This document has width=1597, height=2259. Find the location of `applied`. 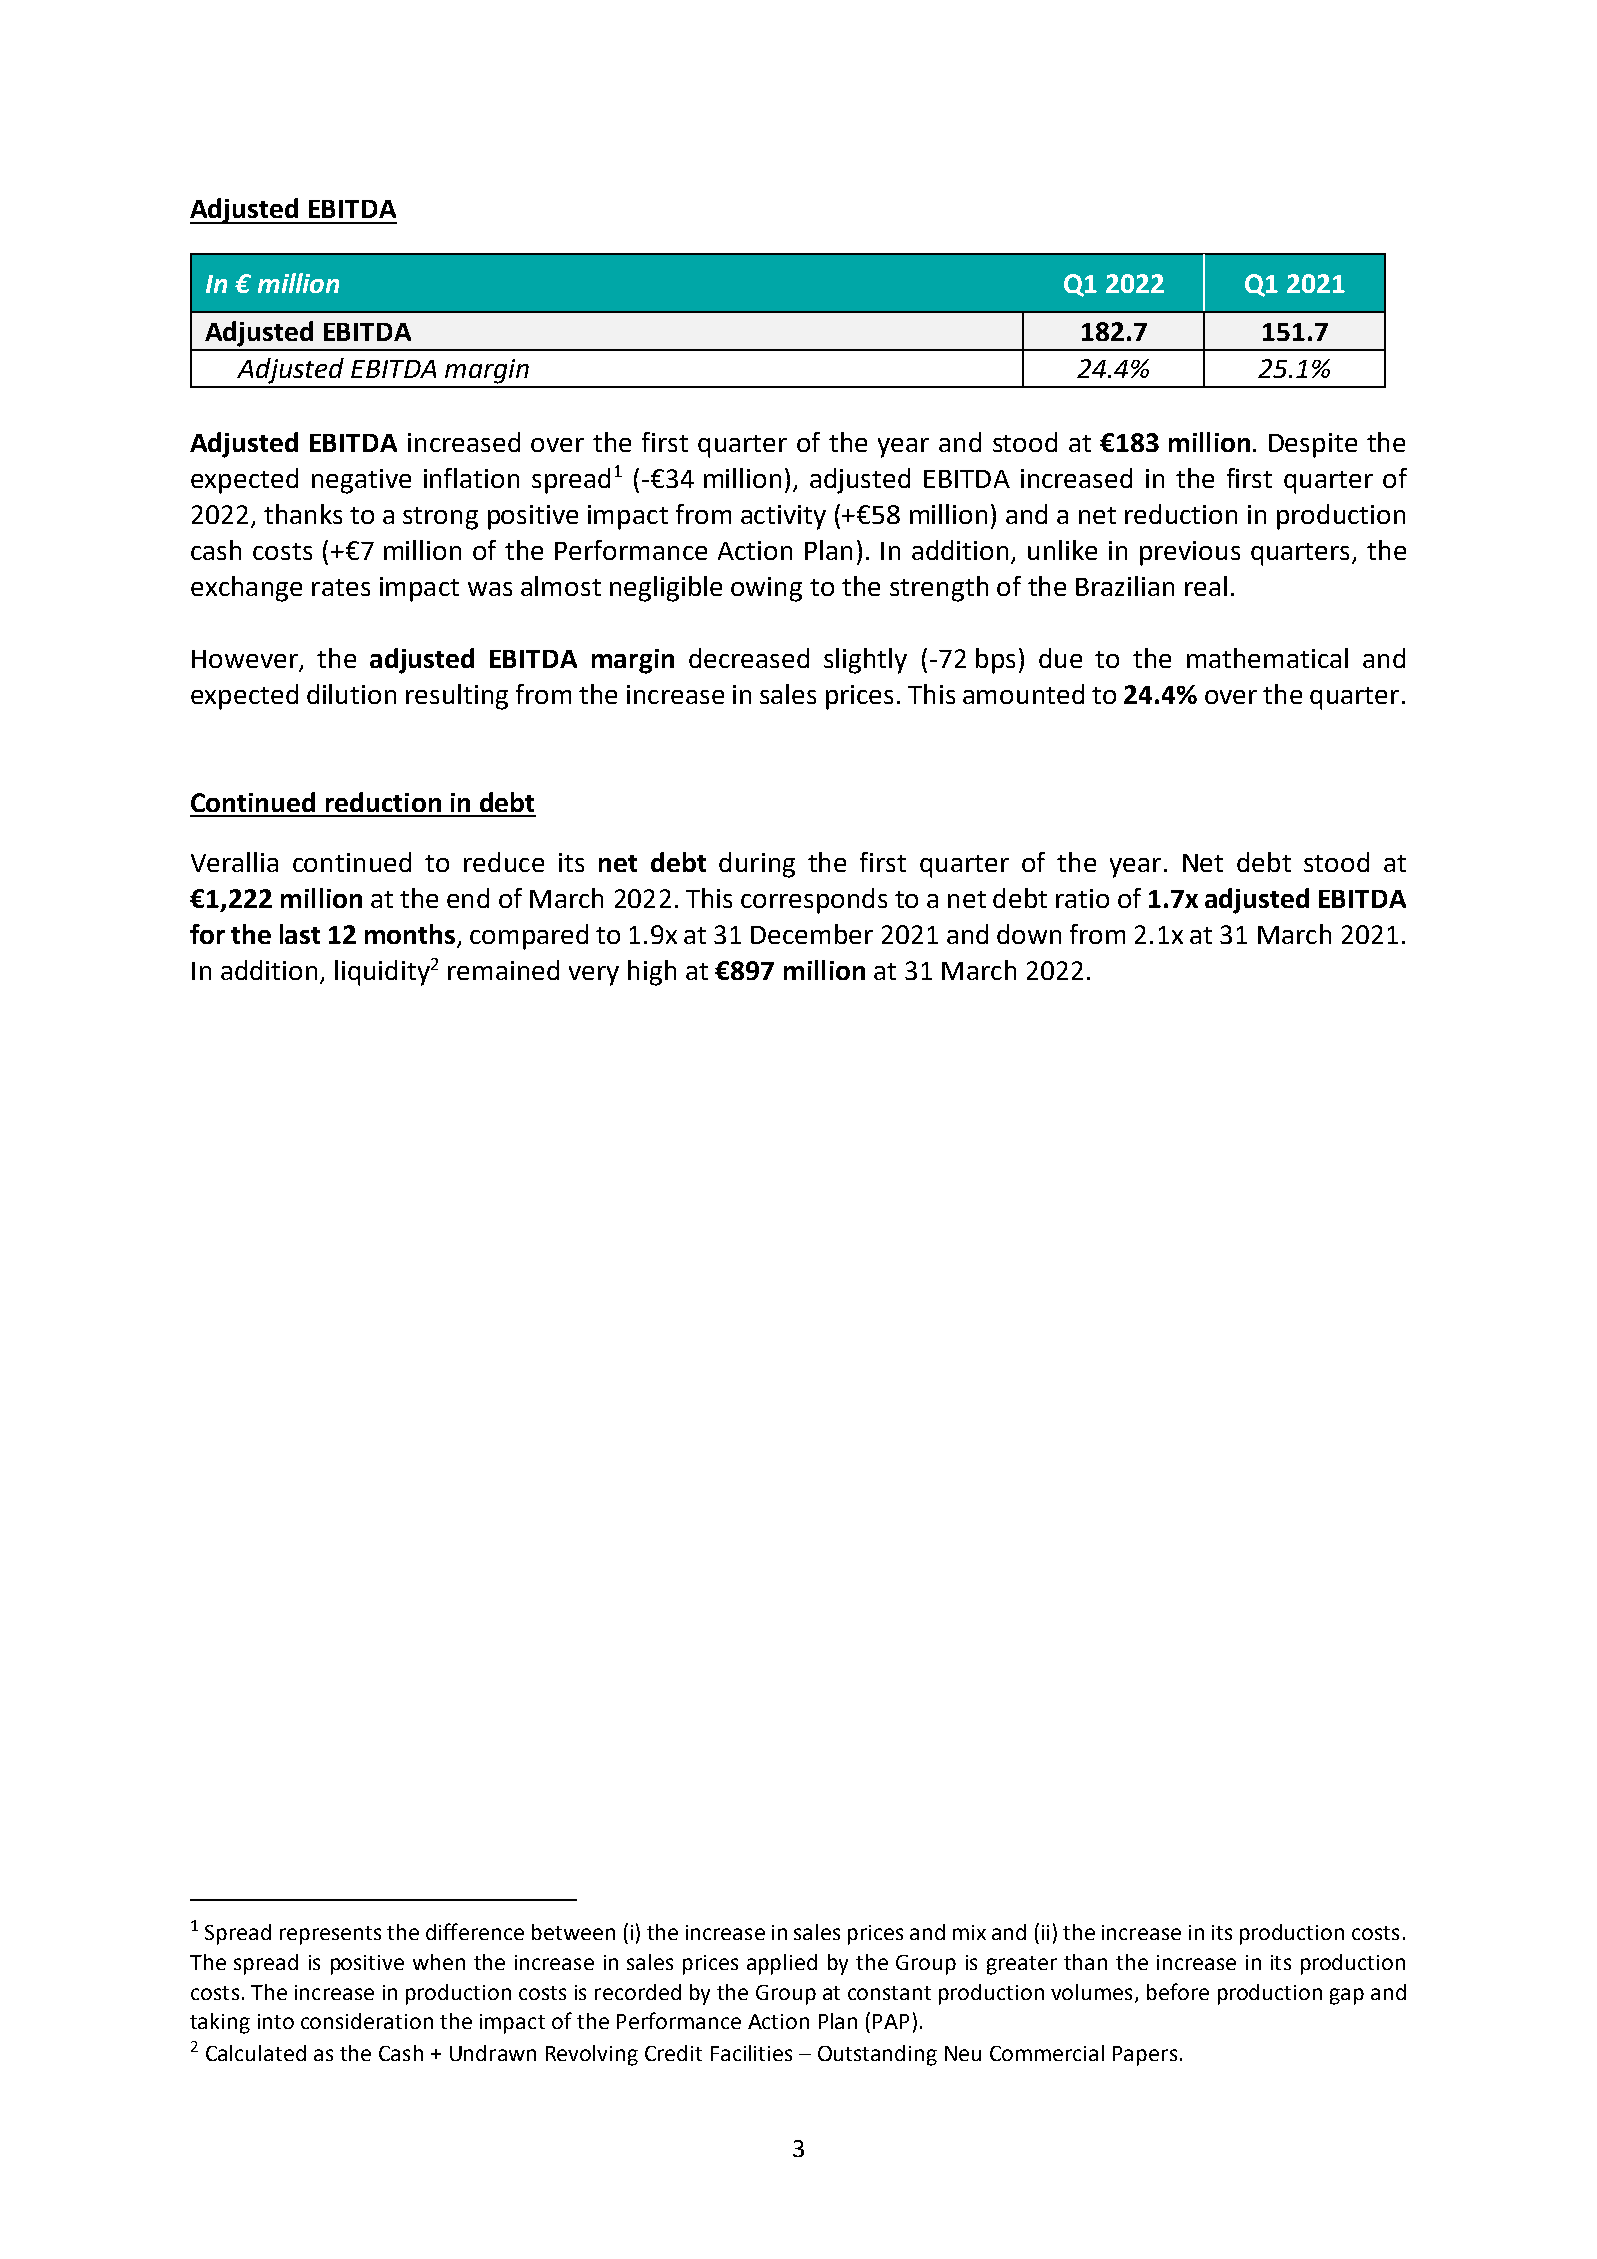

applied is located at coordinates (782, 1964).
